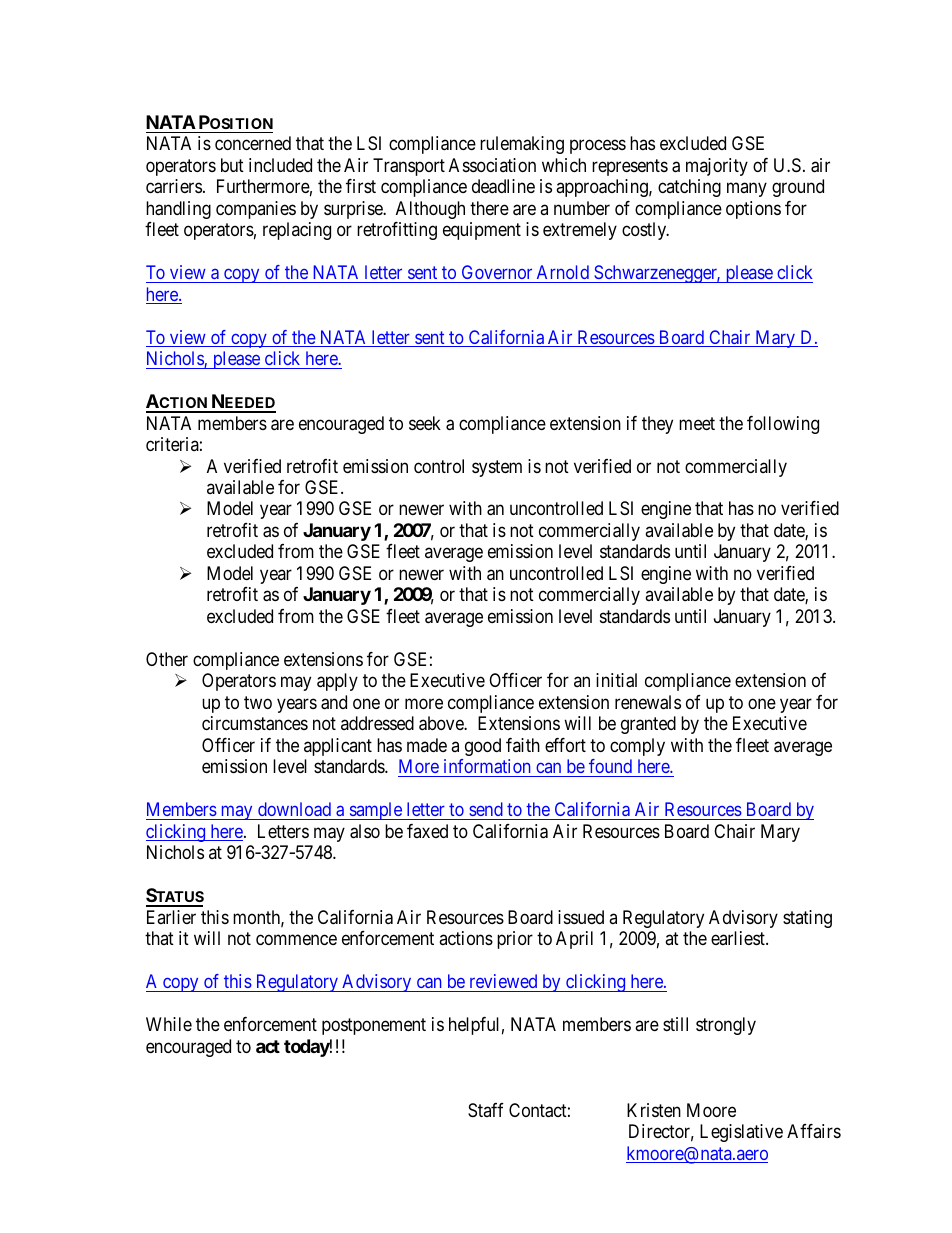 The image size is (952, 1233). What do you see at coordinates (648, 702) in the screenshot?
I see `renewals` at bounding box center [648, 702].
